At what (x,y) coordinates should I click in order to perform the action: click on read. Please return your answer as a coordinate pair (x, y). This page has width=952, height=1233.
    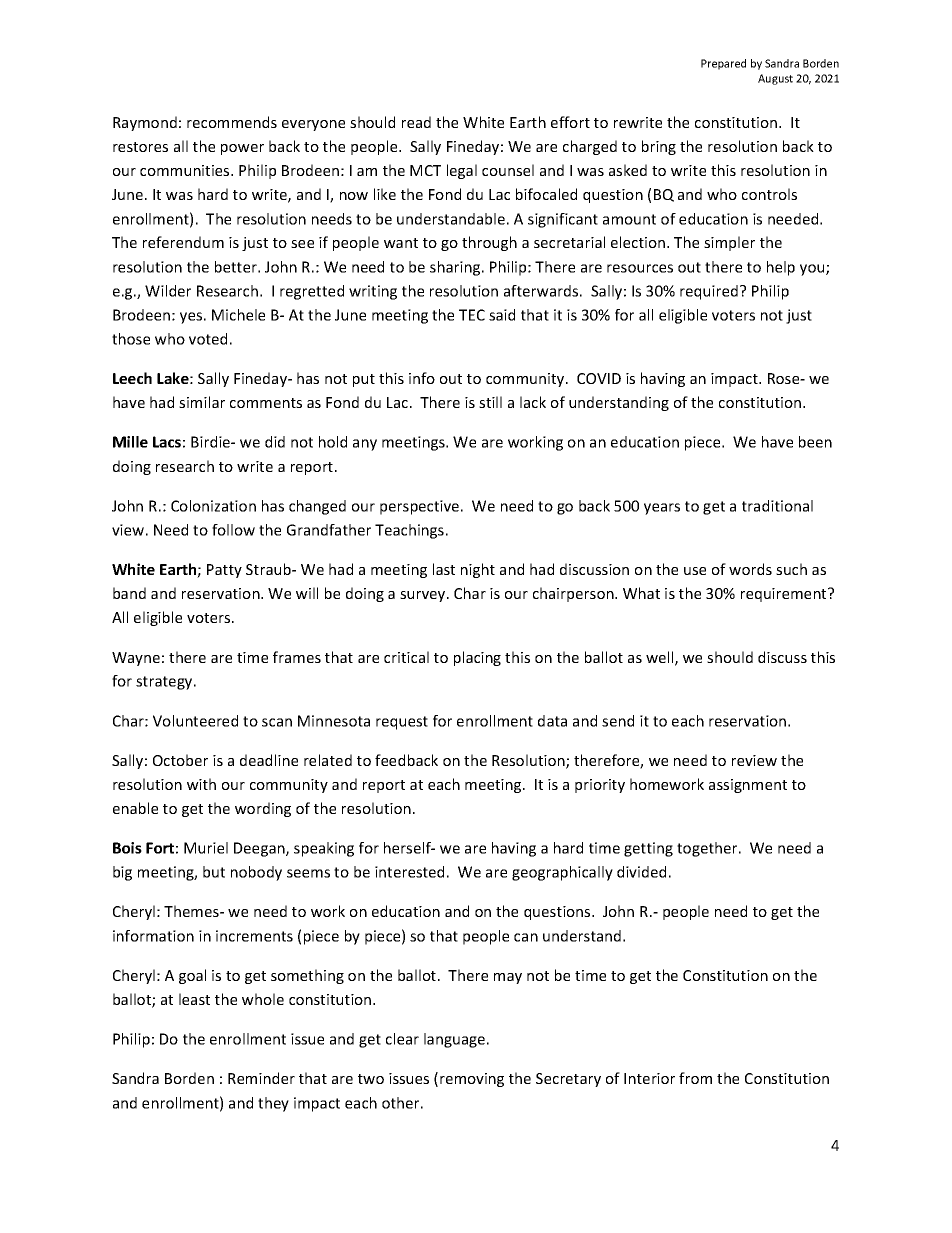
    Looking at the image, I should click on (416, 122).
